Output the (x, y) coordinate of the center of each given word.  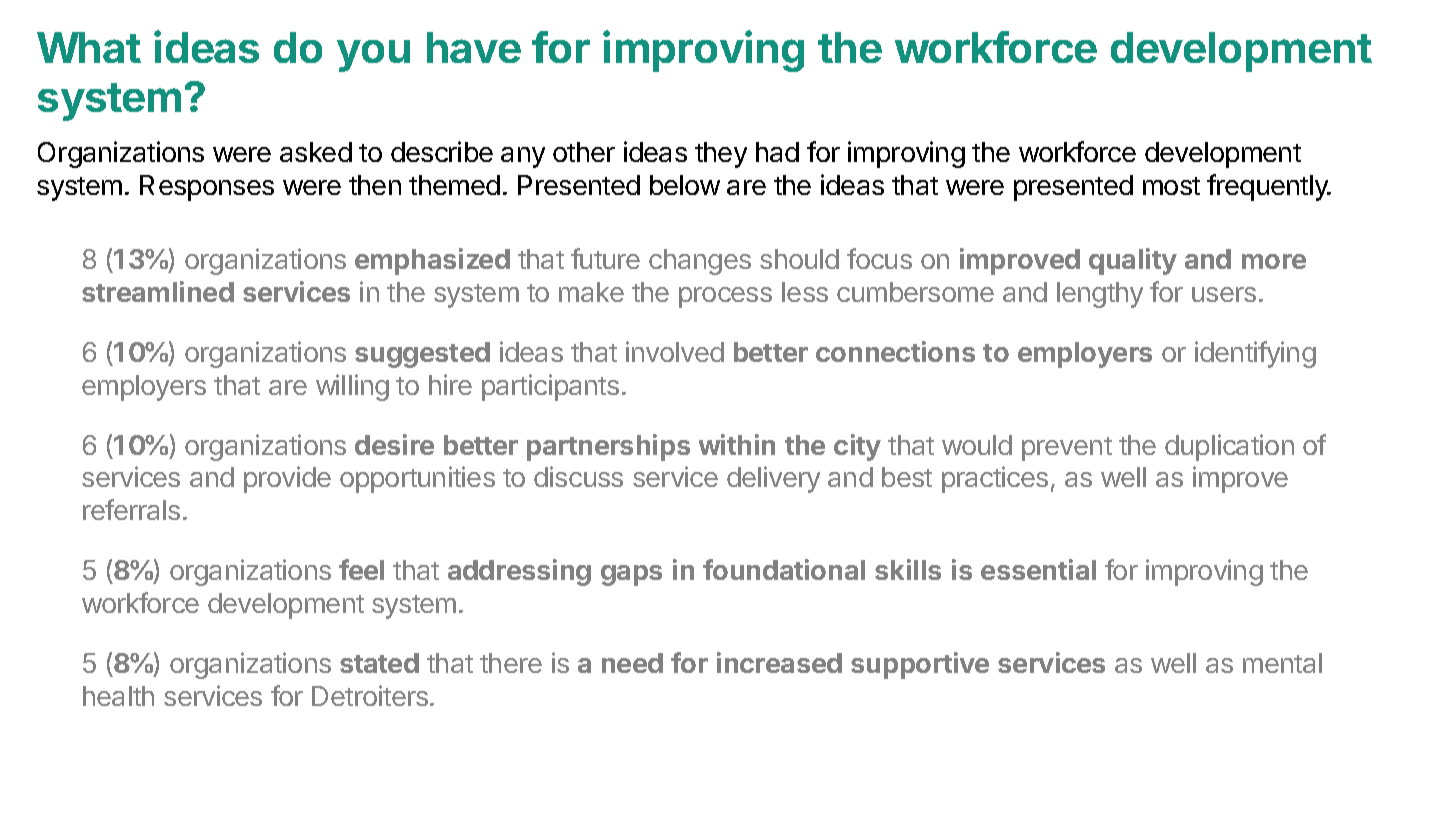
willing (352, 387)
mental (1282, 663)
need (632, 663)
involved (675, 351)
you (373, 56)
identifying (1255, 354)
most (1171, 186)
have (474, 47)
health (118, 696)
